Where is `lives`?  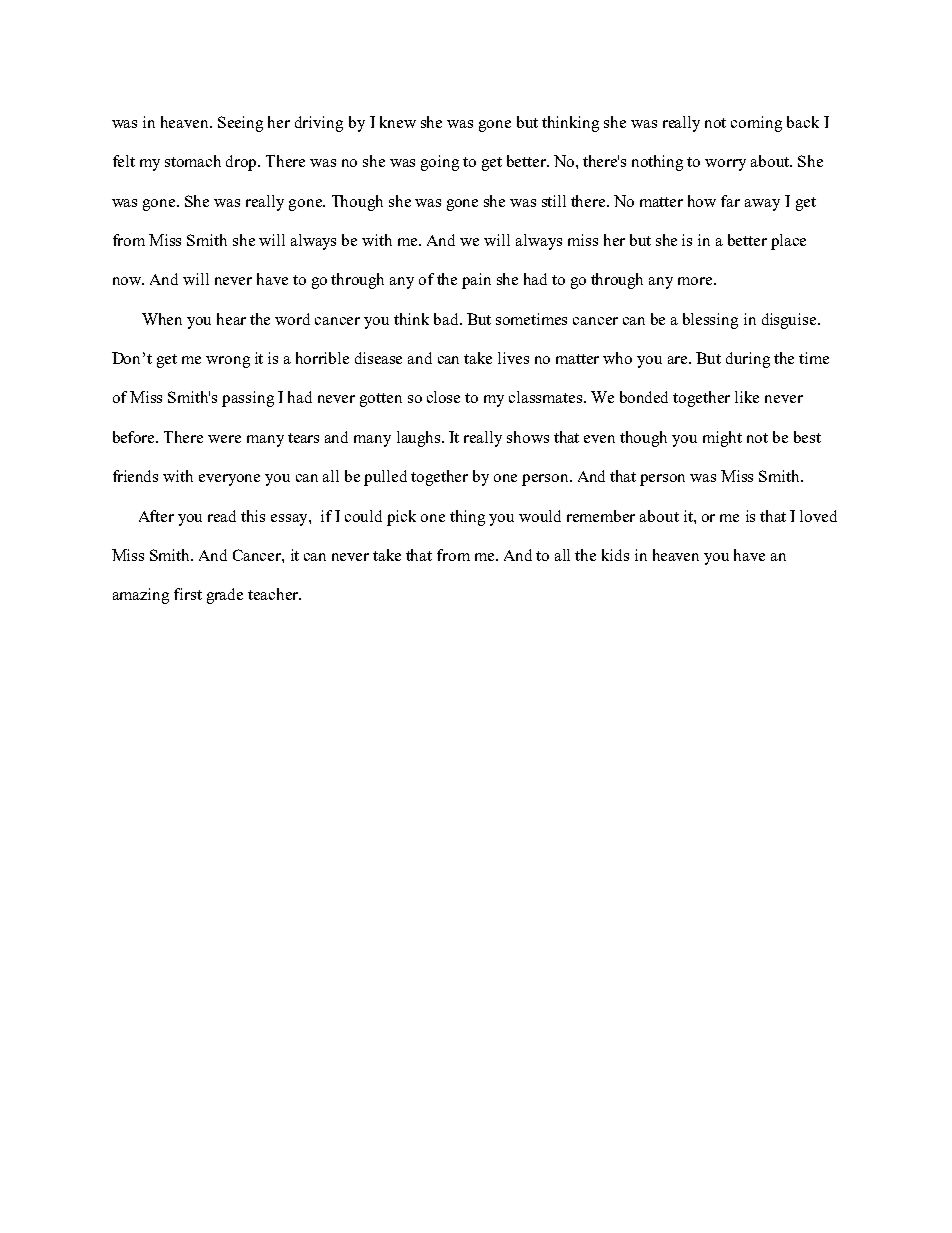
lives is located at coordinates (513, 358).
